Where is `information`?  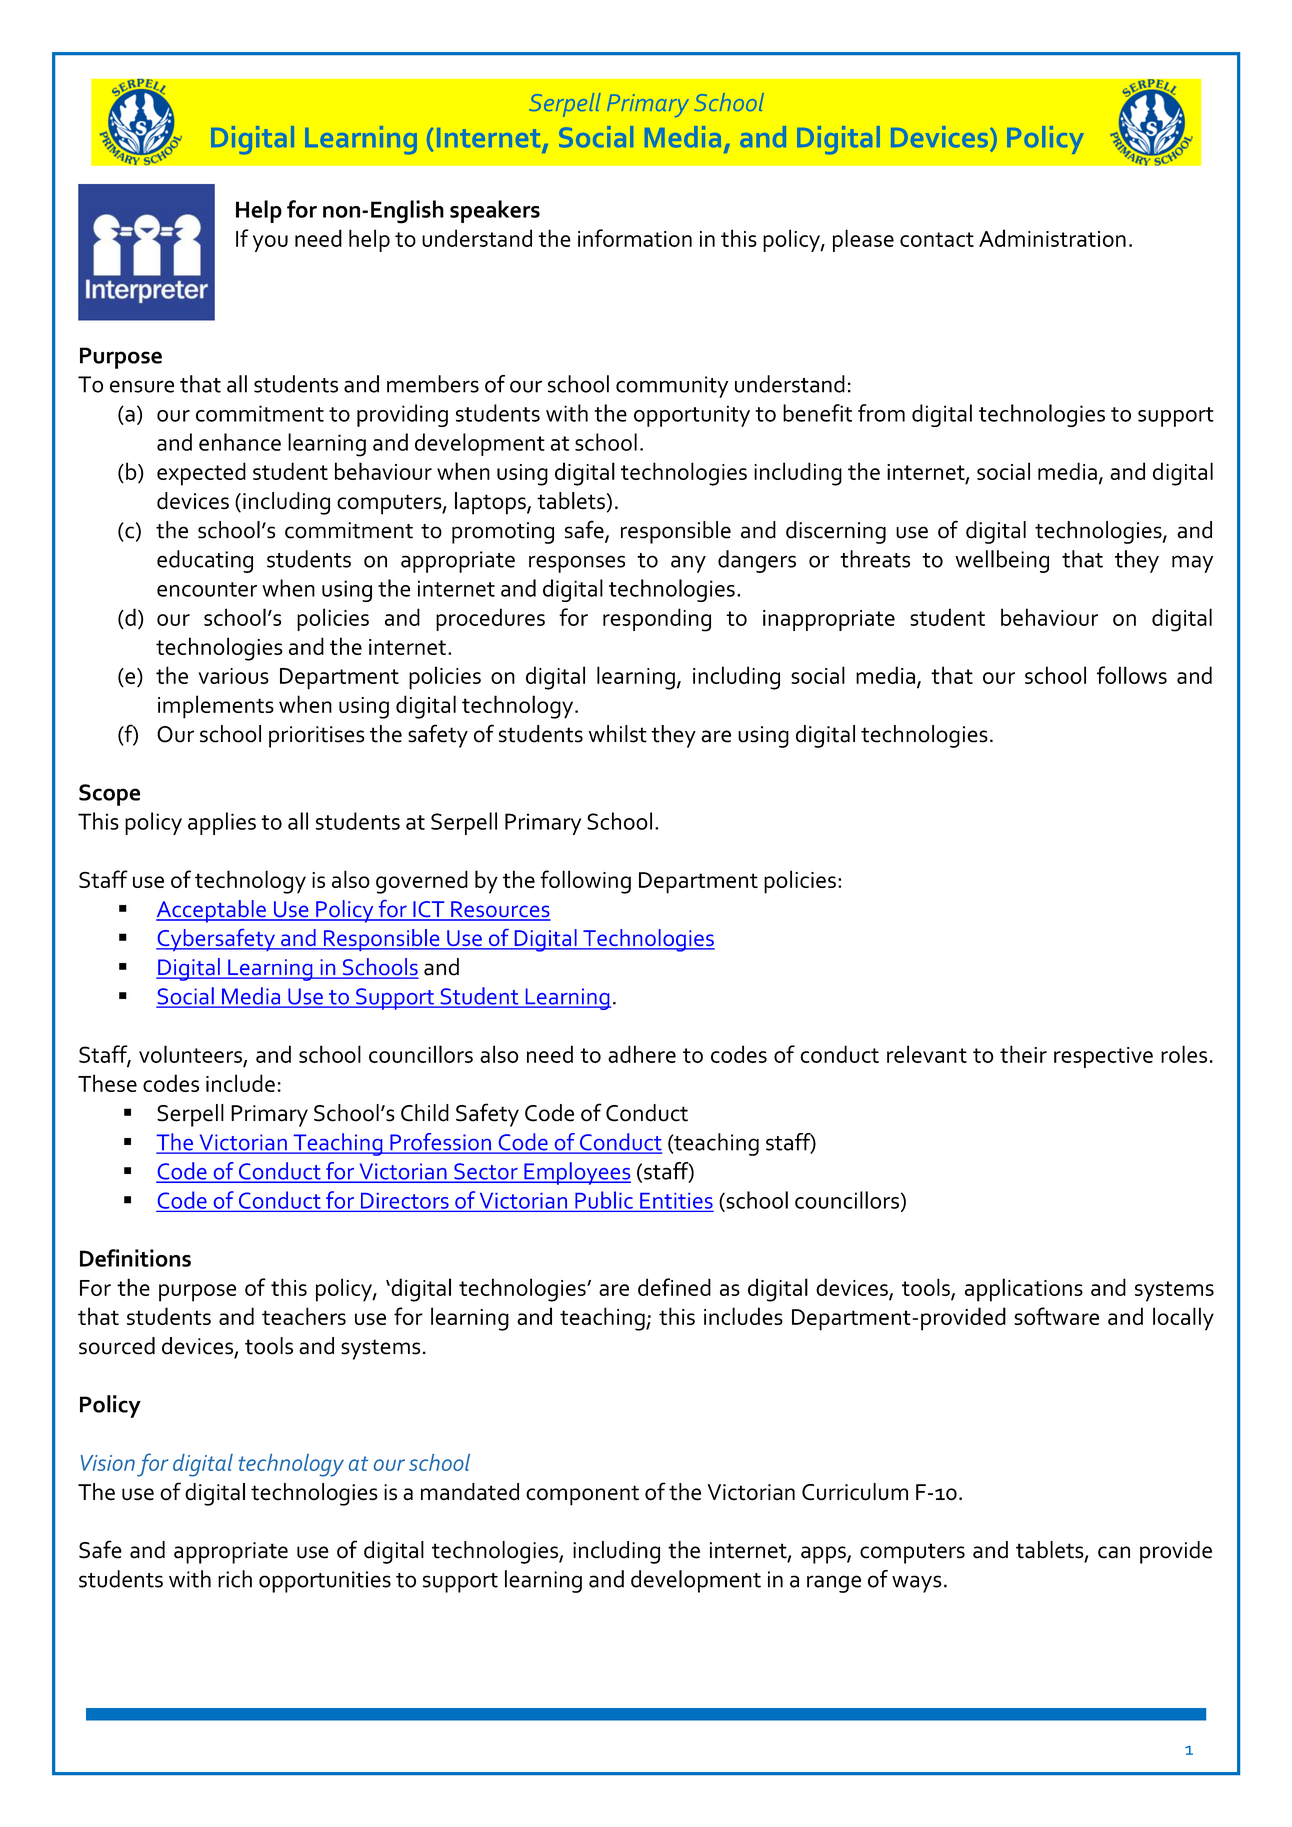
information is located at coordinates (635, 238).
